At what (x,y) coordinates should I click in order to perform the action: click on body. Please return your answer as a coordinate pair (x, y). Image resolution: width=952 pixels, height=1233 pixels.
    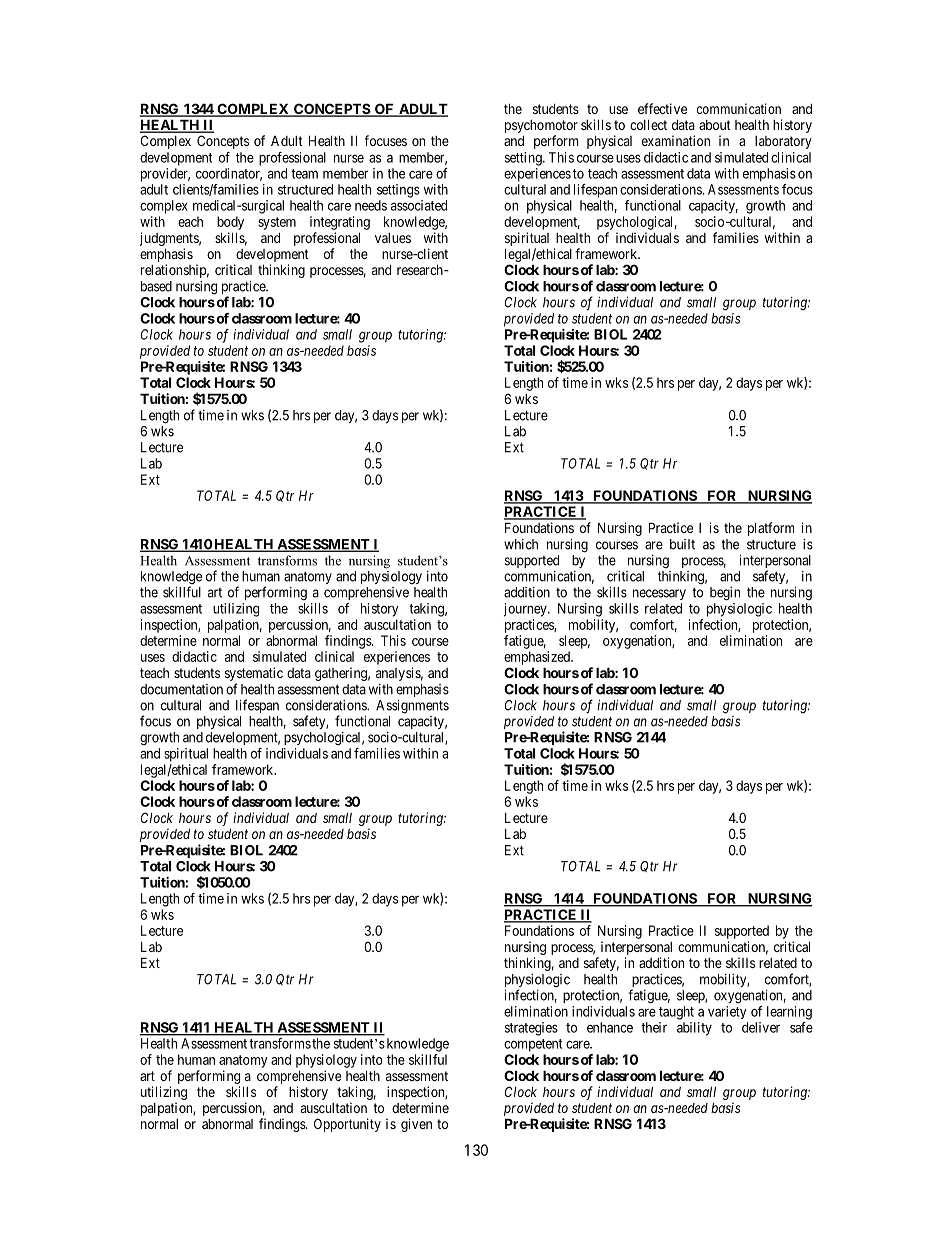
    Looking at the image, I should click on (230, 223).
